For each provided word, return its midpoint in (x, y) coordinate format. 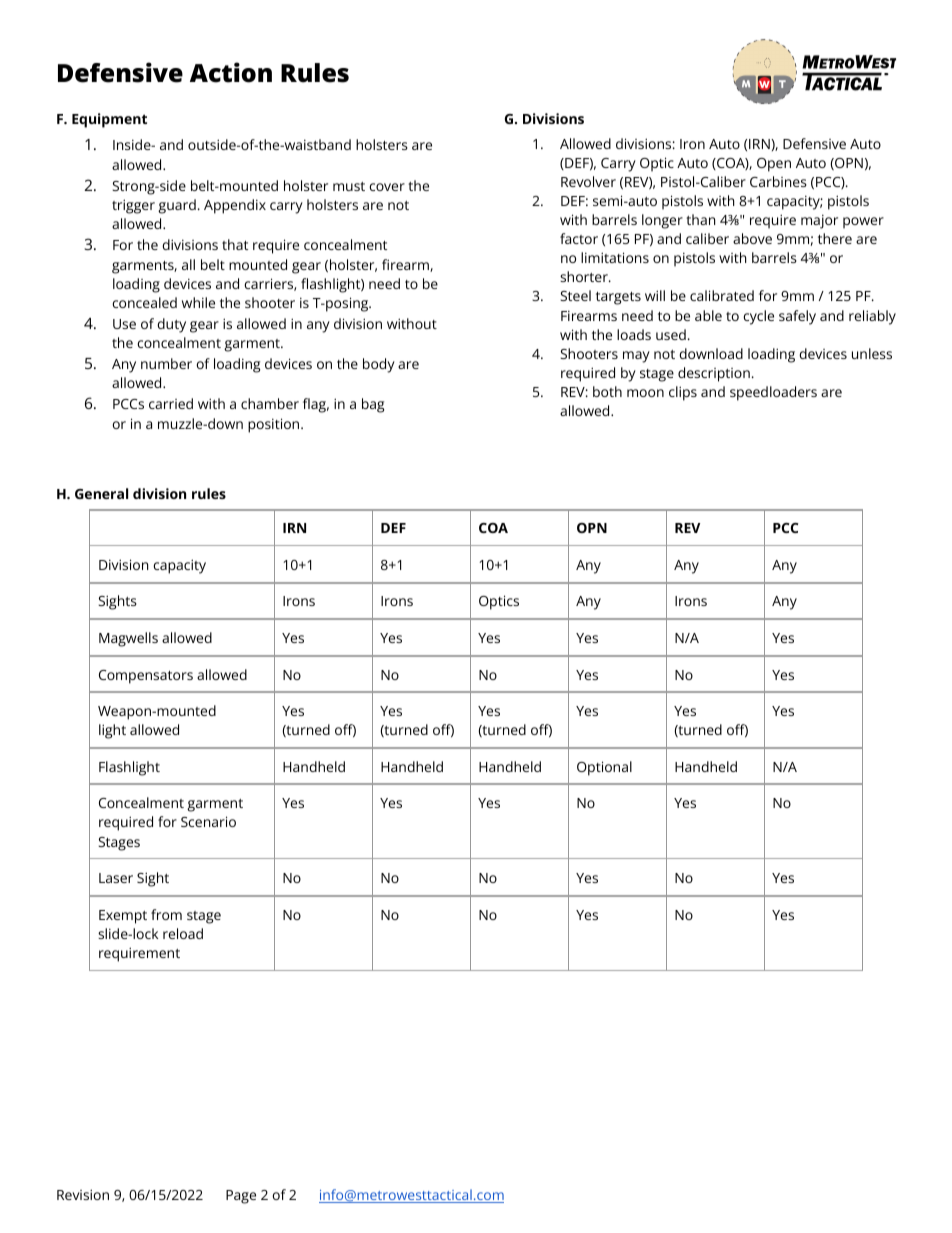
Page (241, 1197)
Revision (83, 1194)
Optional (604, 768)
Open (774, 165)
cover (387, 187)
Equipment (109, 120)
